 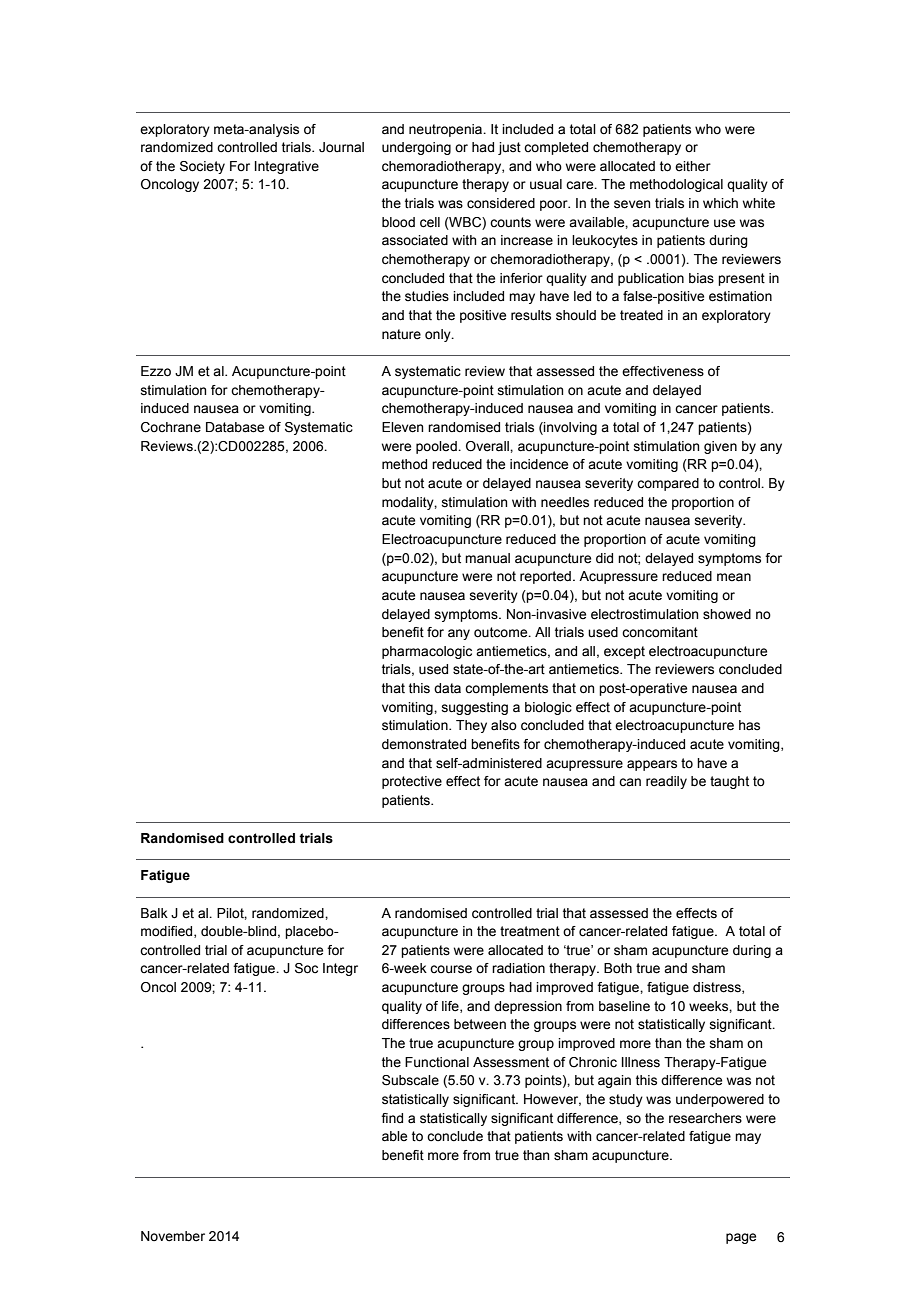 What do you see at coordinates (202, 167) in the screenshot?
I see `Society` at bounding box center [202, 167].
